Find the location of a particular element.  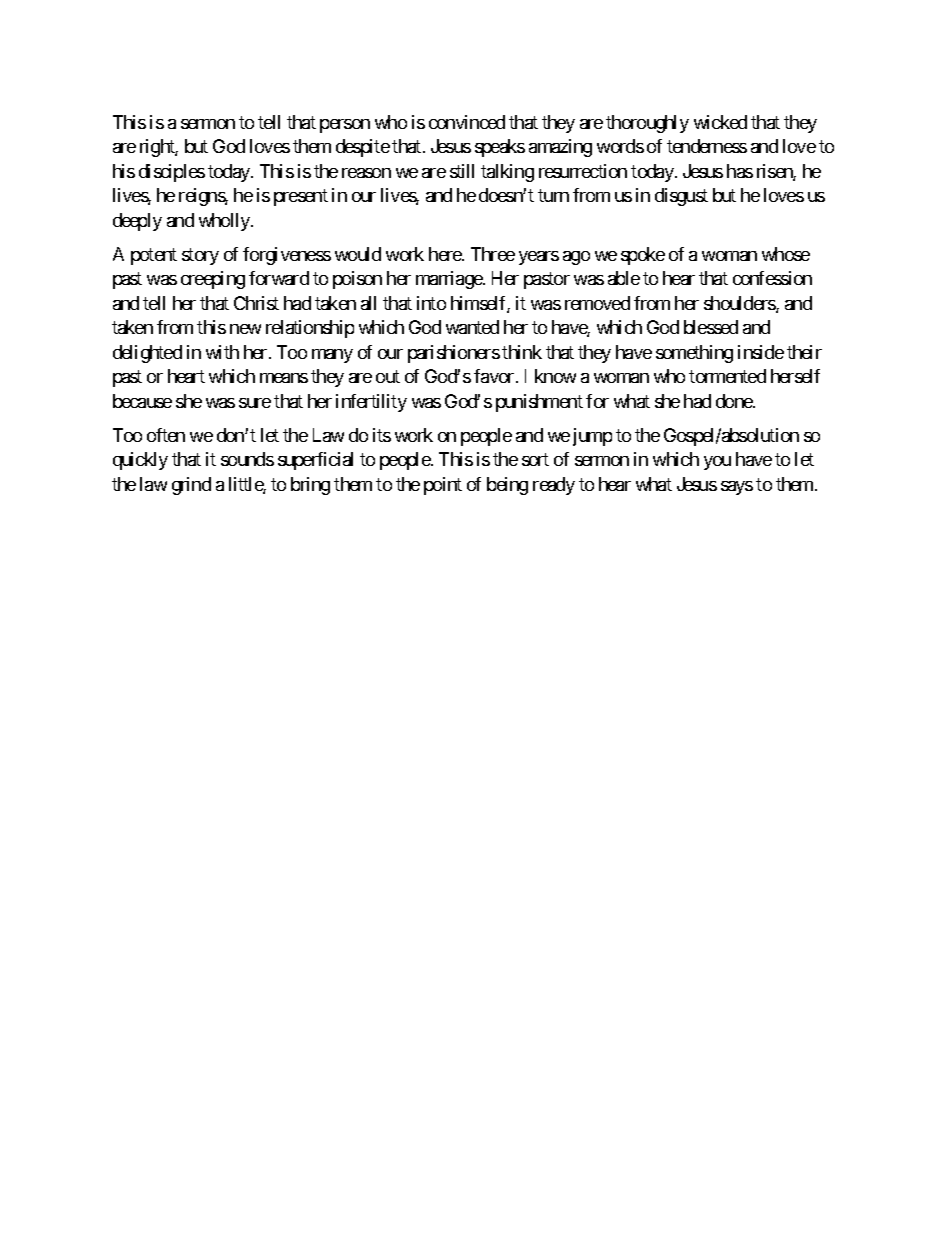

point is located at coordinates (443, 486).
